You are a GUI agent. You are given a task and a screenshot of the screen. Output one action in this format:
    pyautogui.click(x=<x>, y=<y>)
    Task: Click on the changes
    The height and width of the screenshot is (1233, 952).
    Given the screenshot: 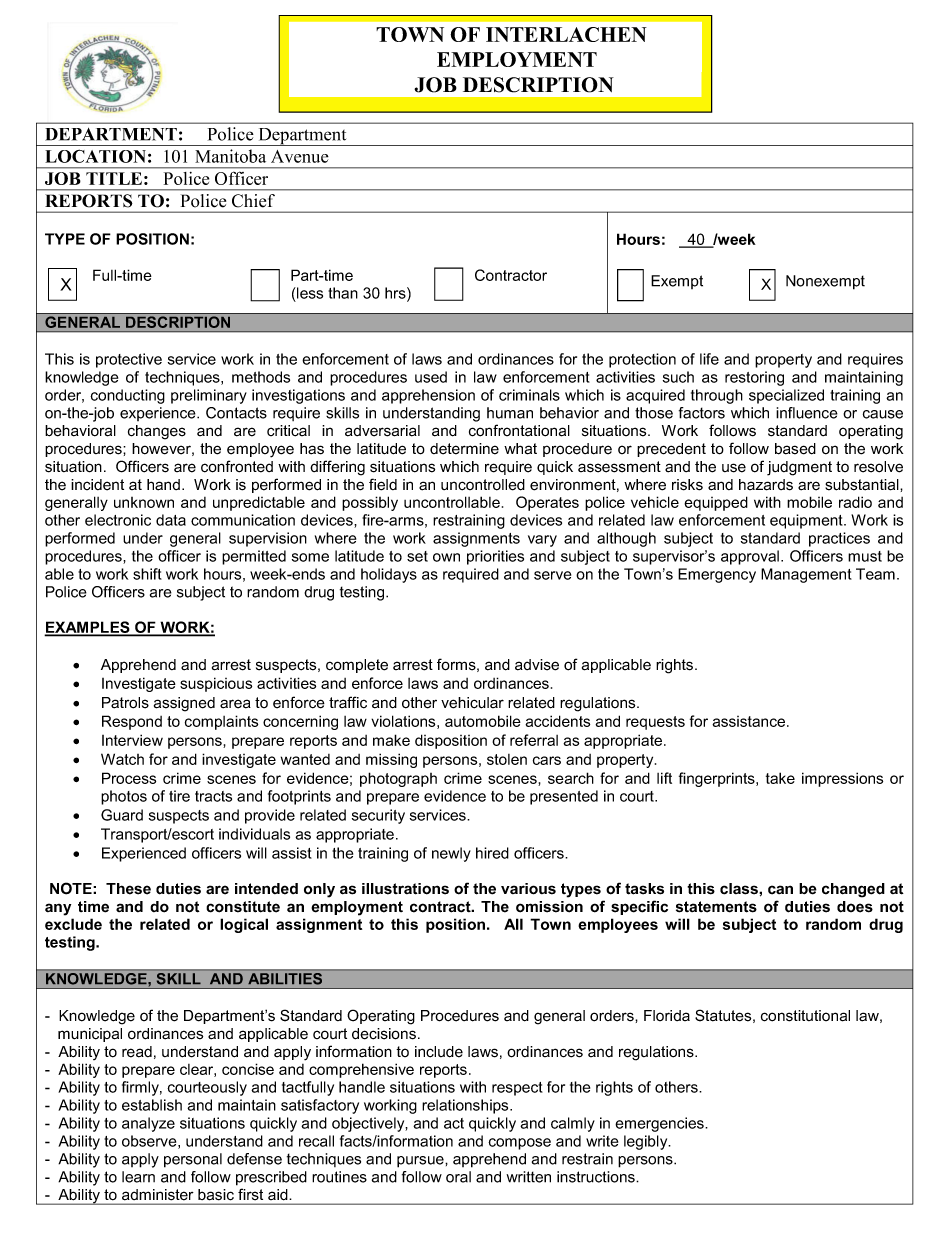 What is the action you would take?
    pyautogui.click(x=157, y=432)
